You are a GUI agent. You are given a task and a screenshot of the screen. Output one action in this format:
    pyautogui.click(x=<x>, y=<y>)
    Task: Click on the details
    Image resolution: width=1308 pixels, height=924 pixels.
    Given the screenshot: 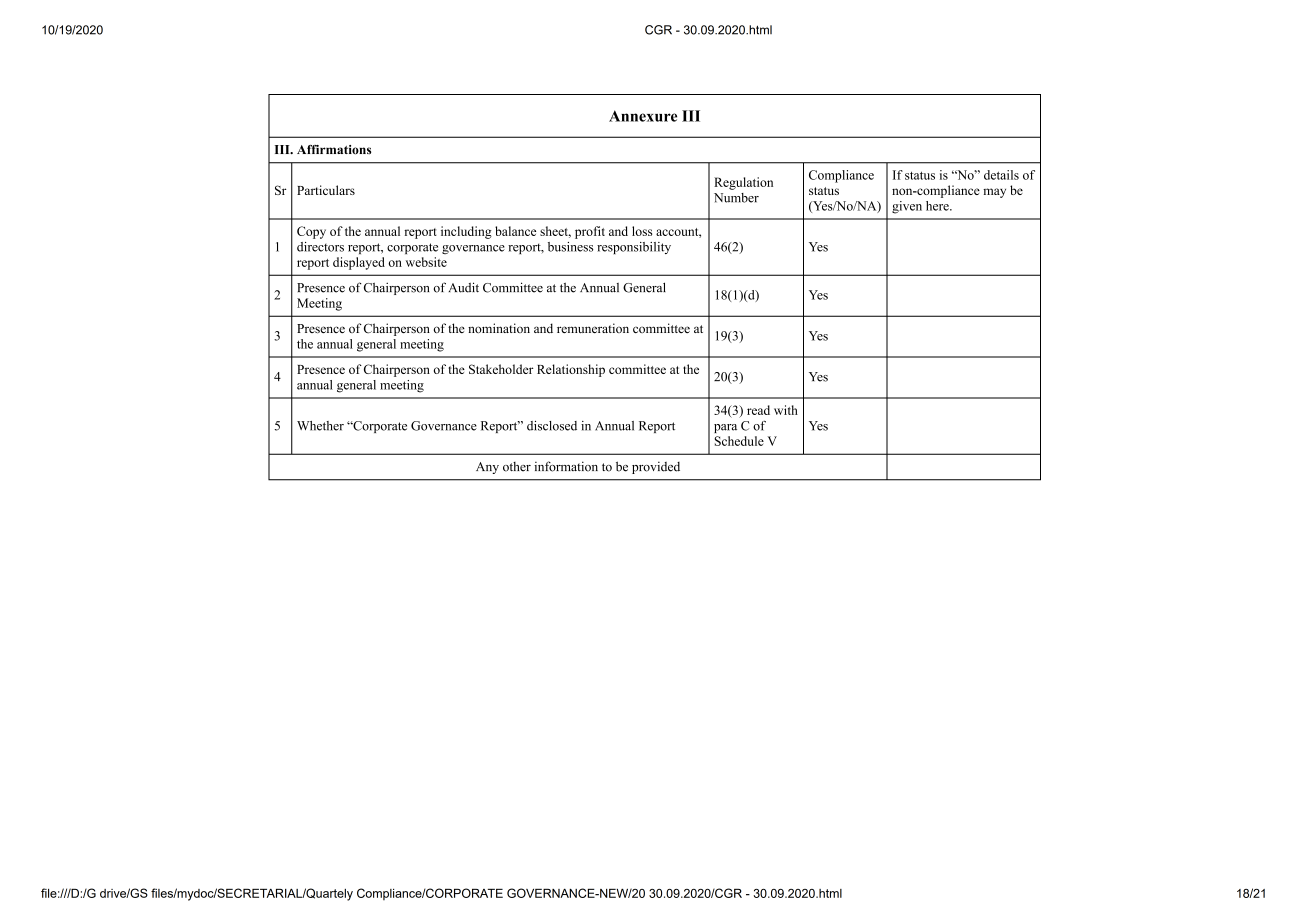 What is the action you would take?
    pyautogui.click(x=1001, y=175)
